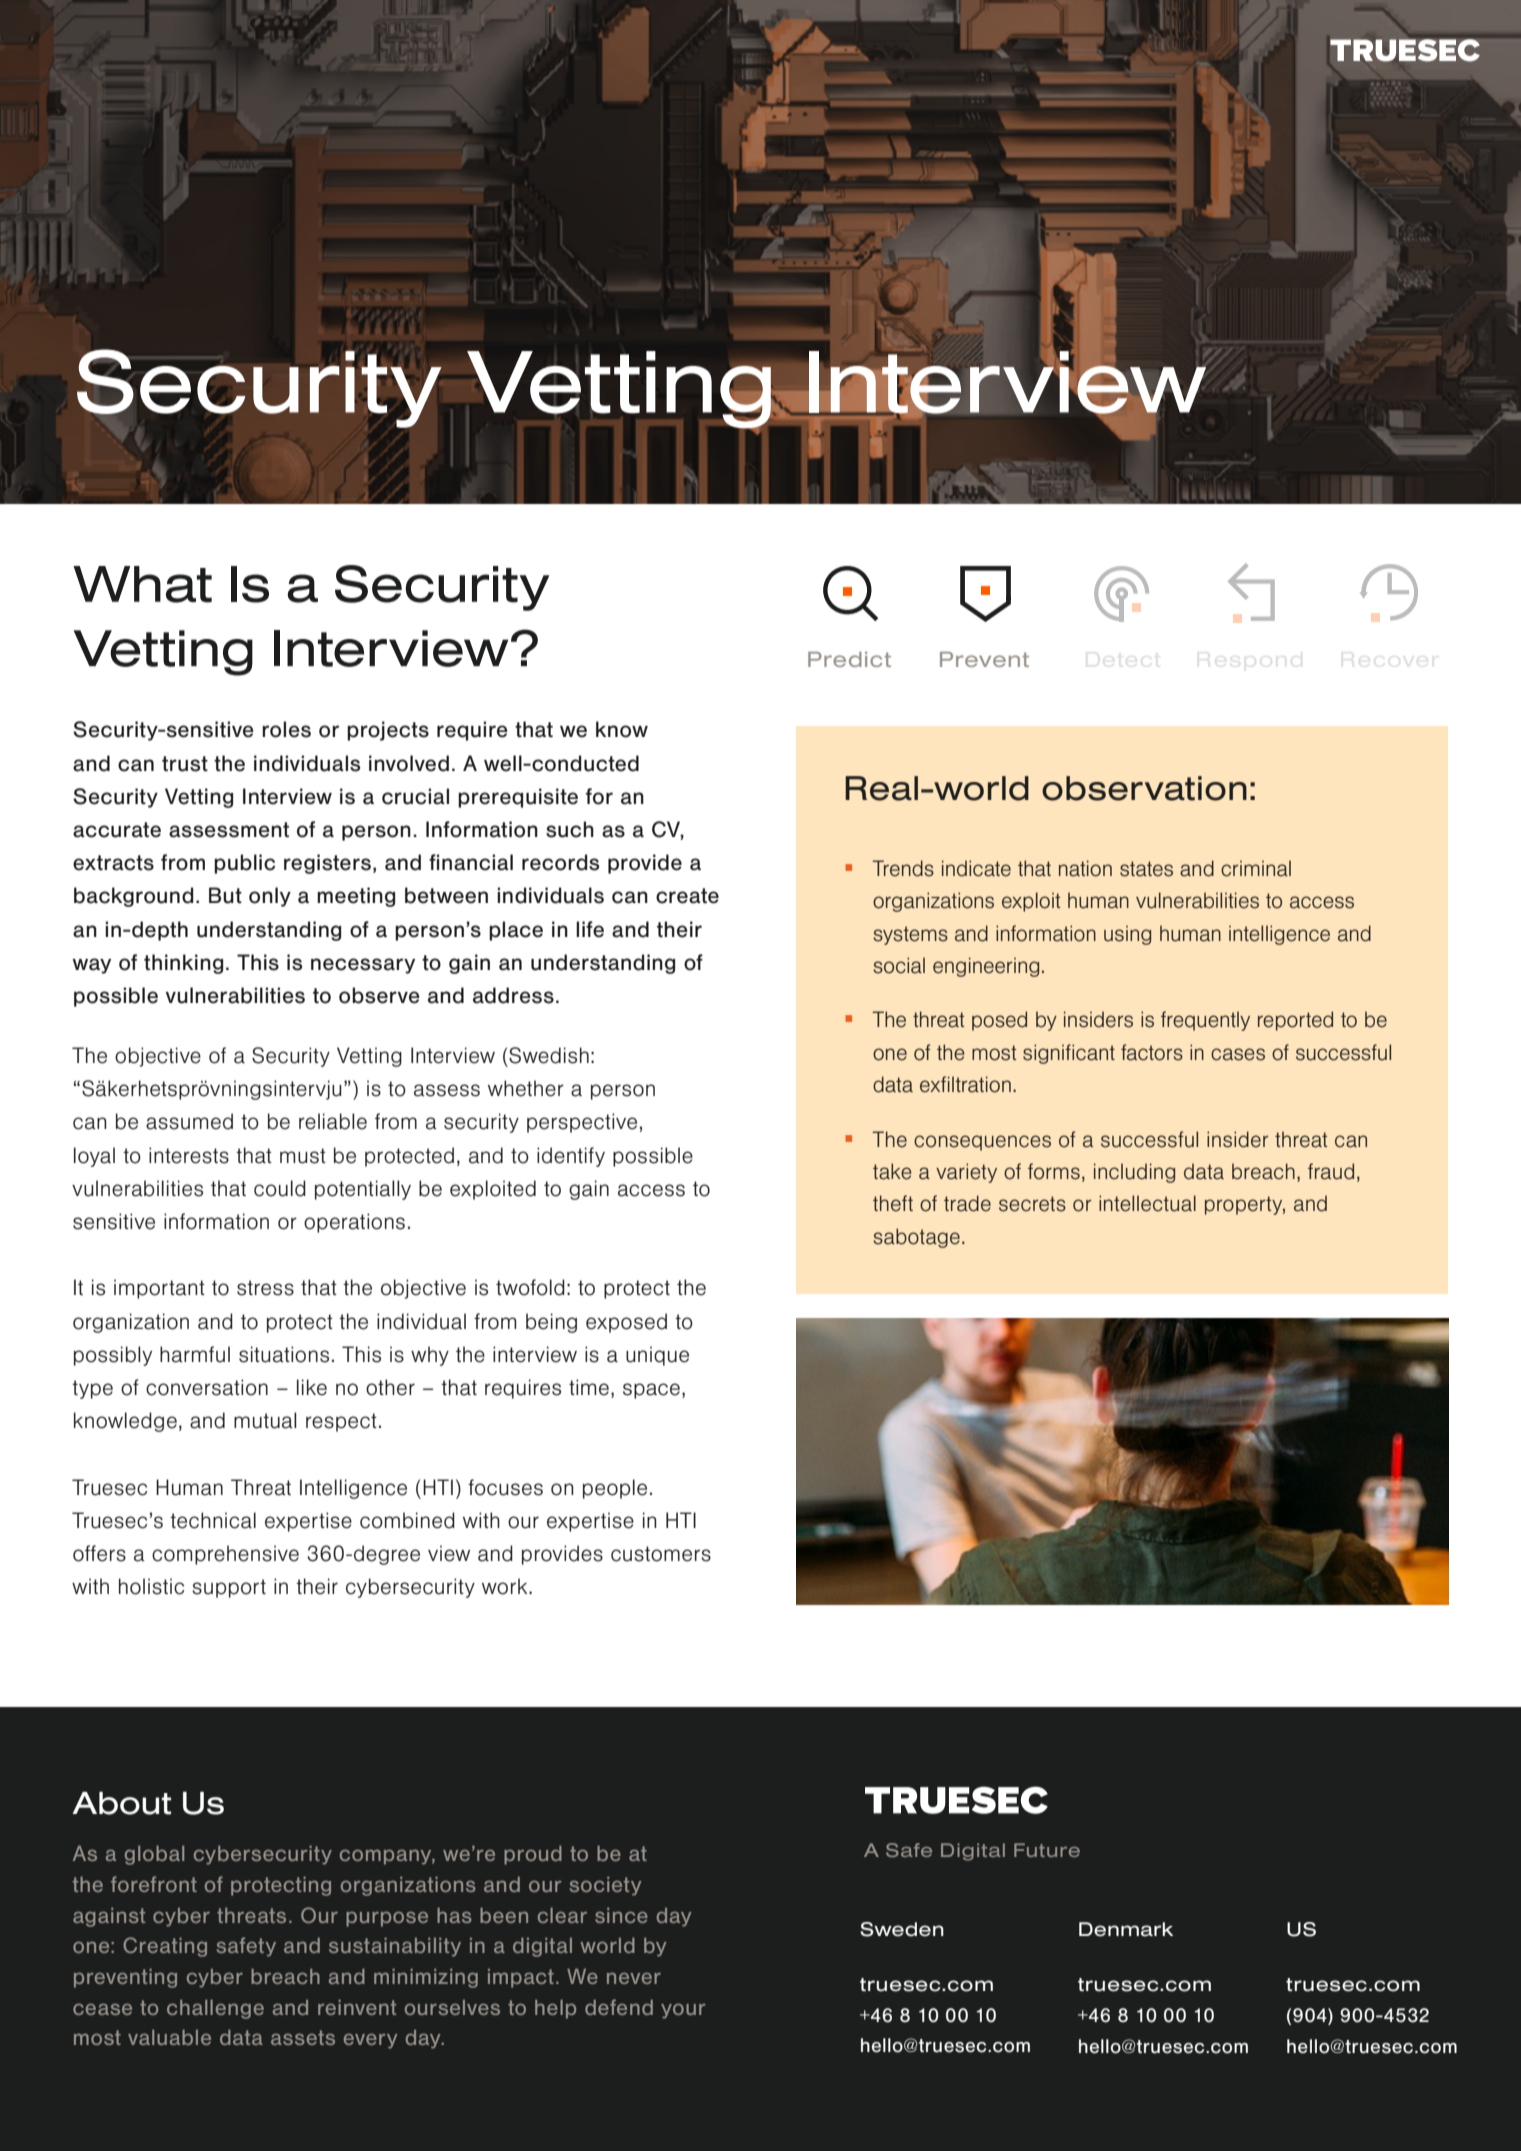  What do you see at coordinates (1144, 788) in the page?
I see `observation` at bounding box center [1144, 788].
